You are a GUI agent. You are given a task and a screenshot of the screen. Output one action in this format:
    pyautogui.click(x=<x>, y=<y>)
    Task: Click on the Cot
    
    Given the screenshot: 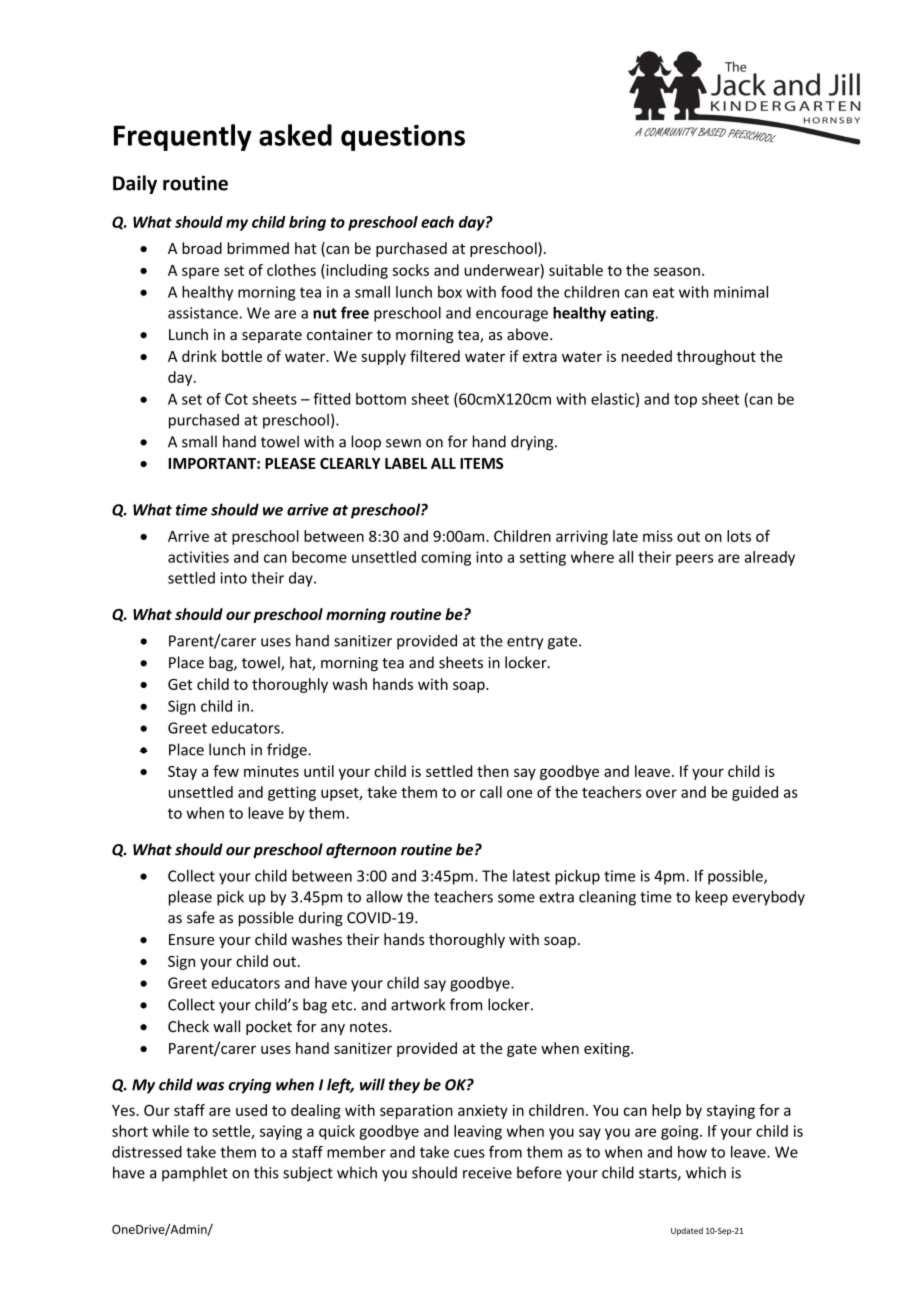 What is the action you would take?
    pyautogui.click(x=236, y=399)
